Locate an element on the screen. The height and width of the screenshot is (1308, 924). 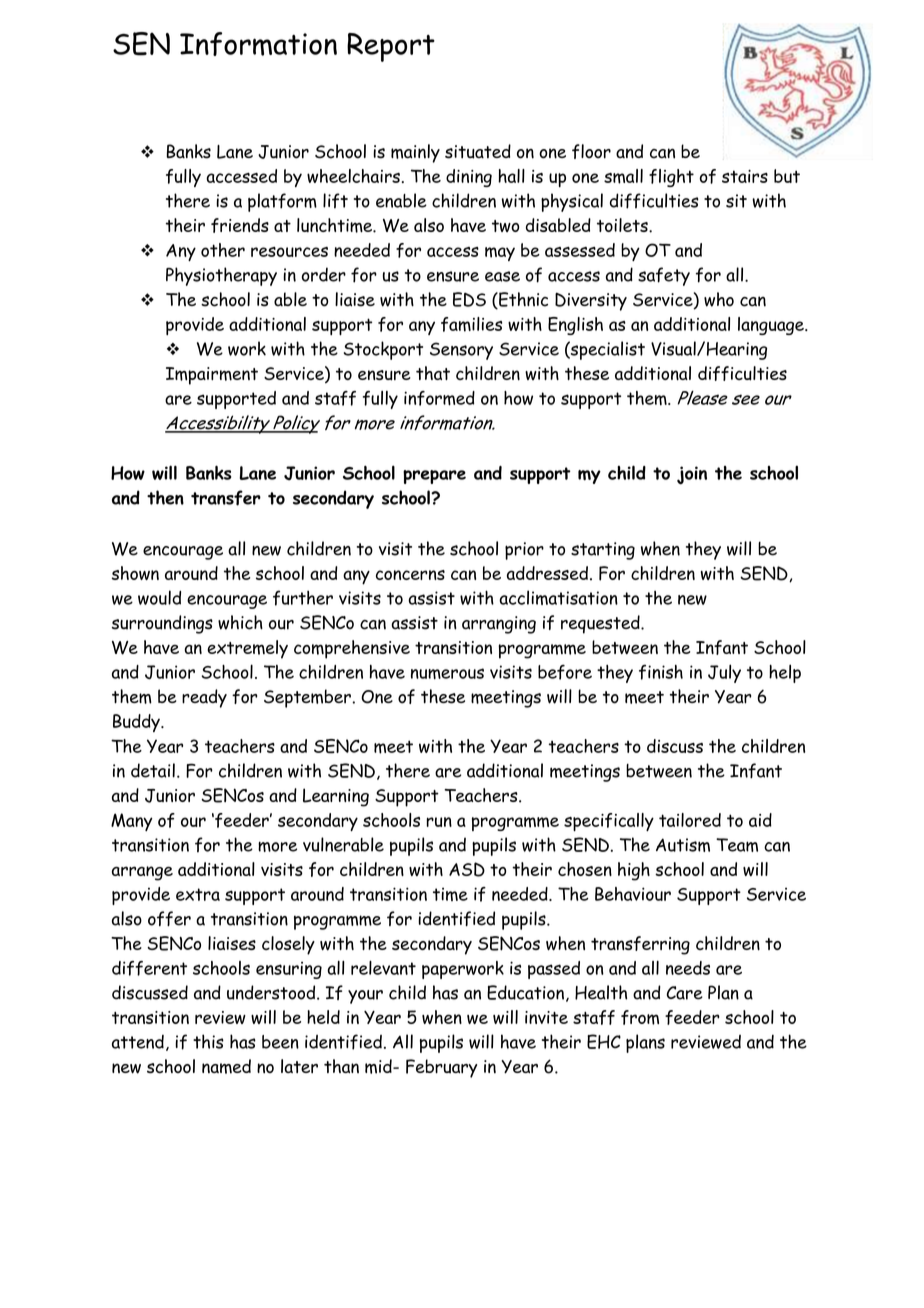
stairs is located at coordinates (745, 176).
